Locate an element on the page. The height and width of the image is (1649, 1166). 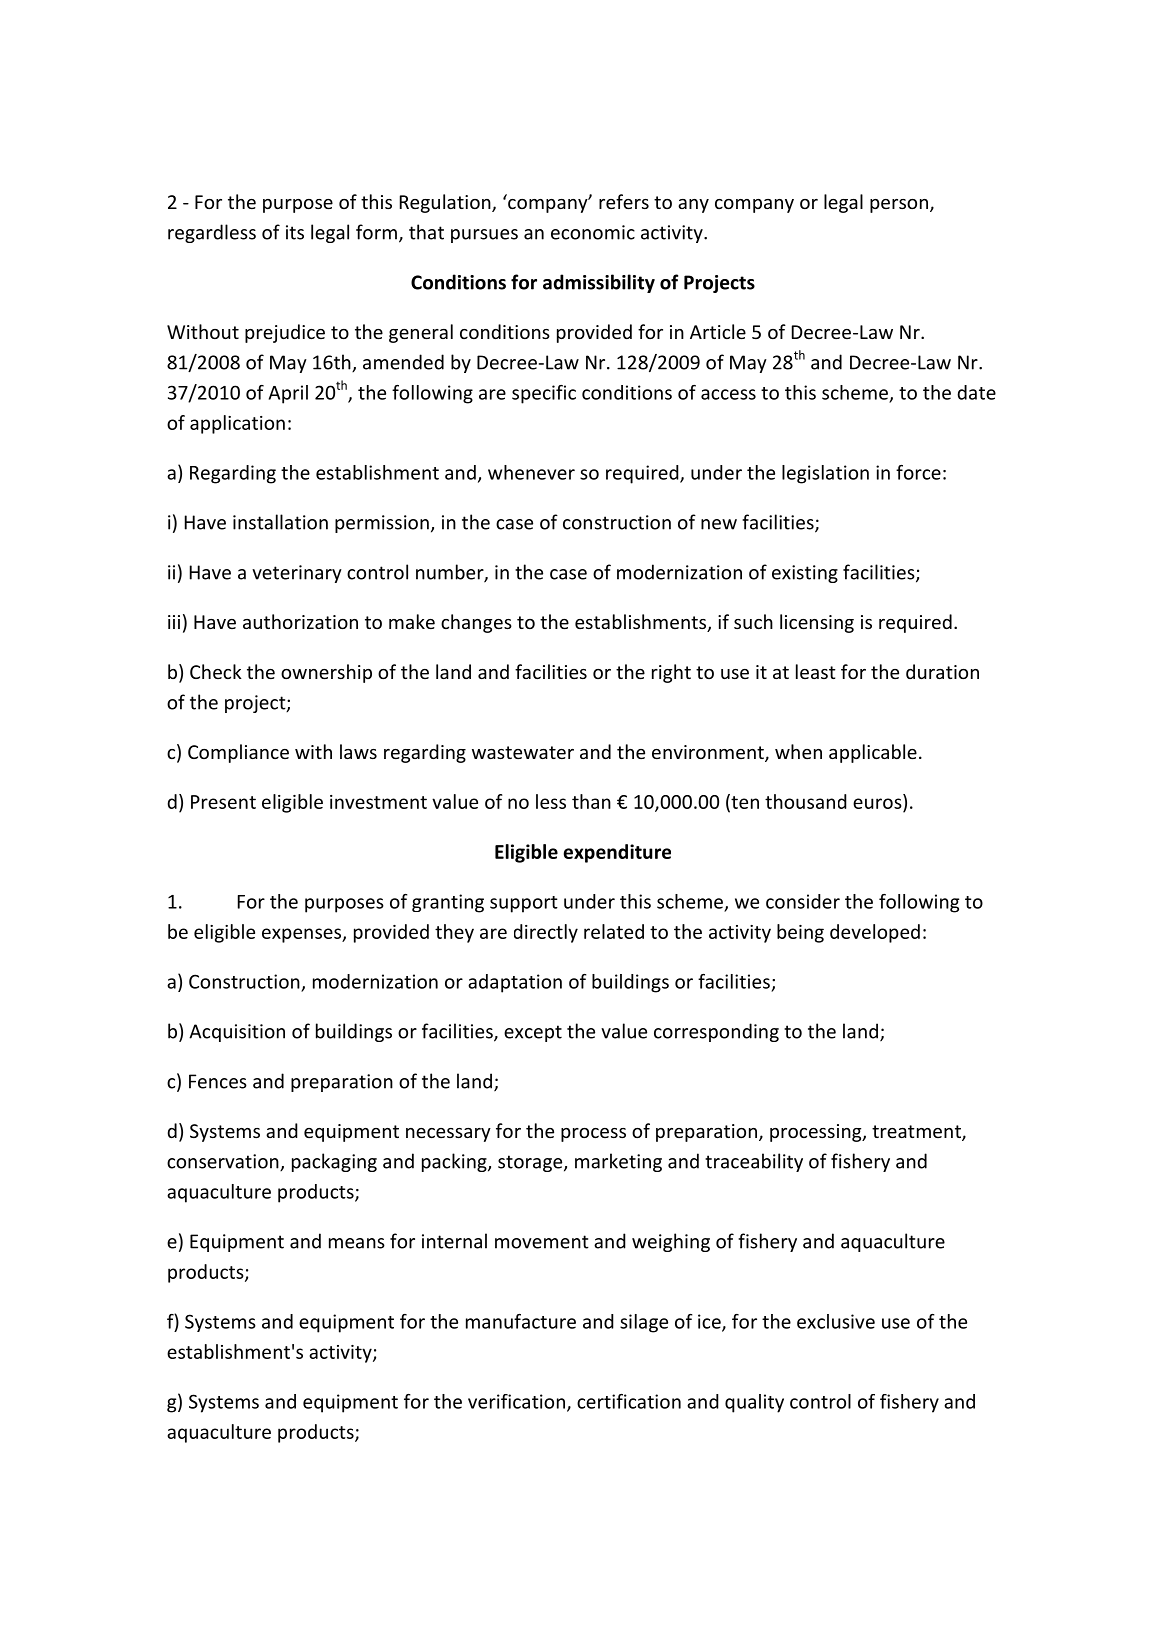
adaptation is located at coordinates (515, 983).
